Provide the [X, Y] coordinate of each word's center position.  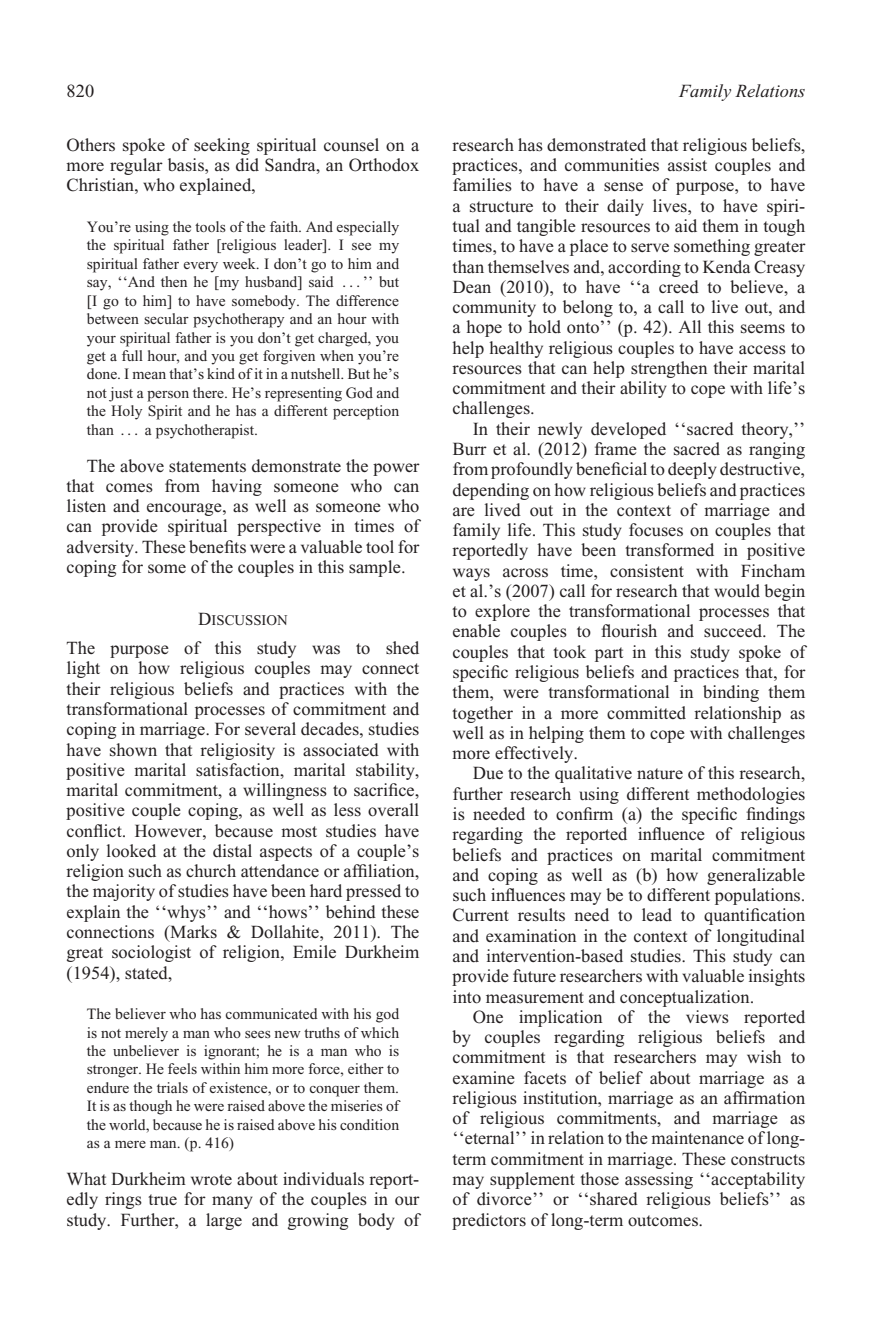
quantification [754, 916]
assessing [659, 1180]
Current [481, 915]
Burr [470, 448]
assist [687, 165]
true [162, 1199]
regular [136, 166]
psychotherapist [206, 431]
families [482, 185]
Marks [192, 933]
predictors [489, 1221]
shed [402, 648]
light [83, 669]
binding [731, 693]
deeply [692, 470]
